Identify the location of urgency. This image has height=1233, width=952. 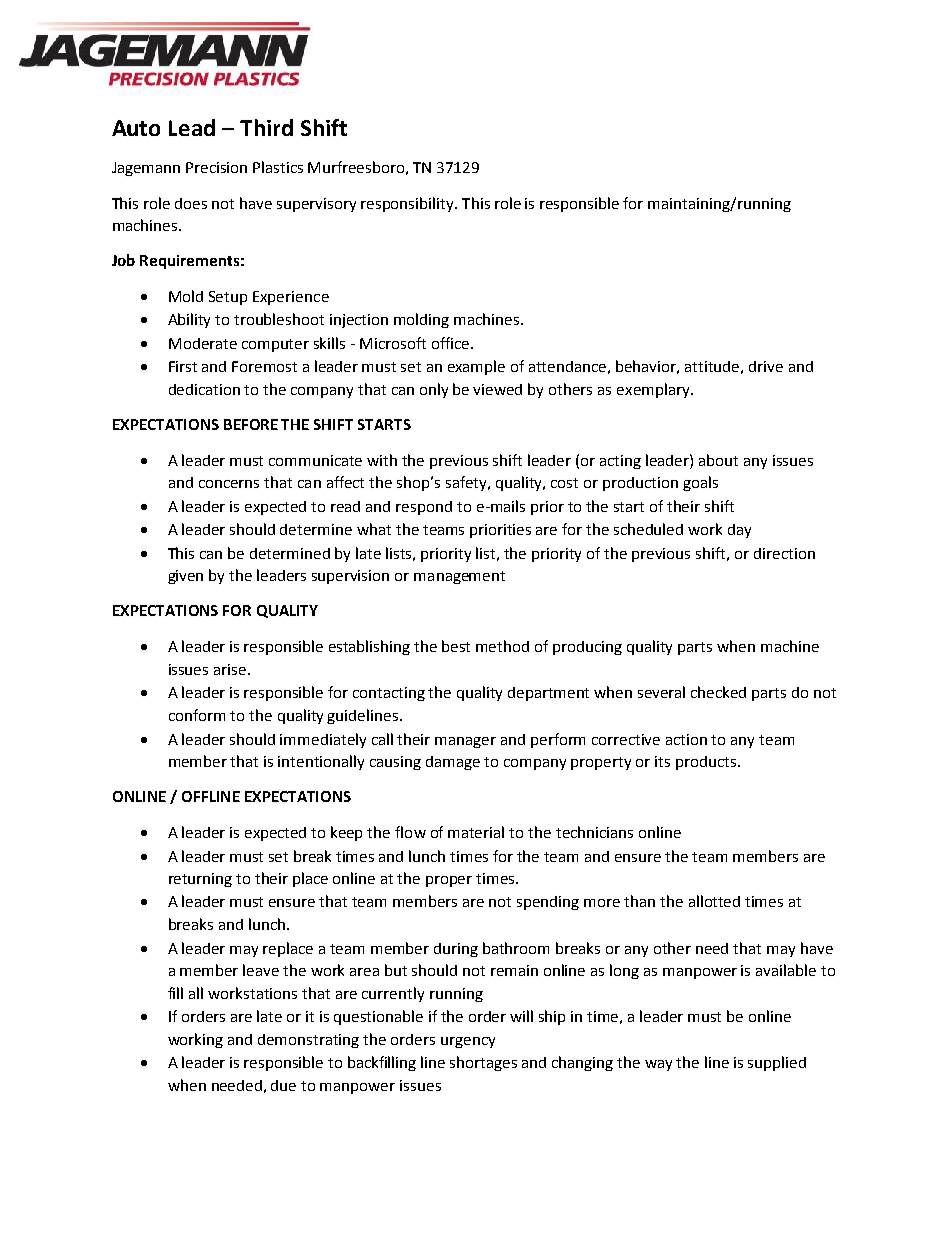
(468, 1042).
